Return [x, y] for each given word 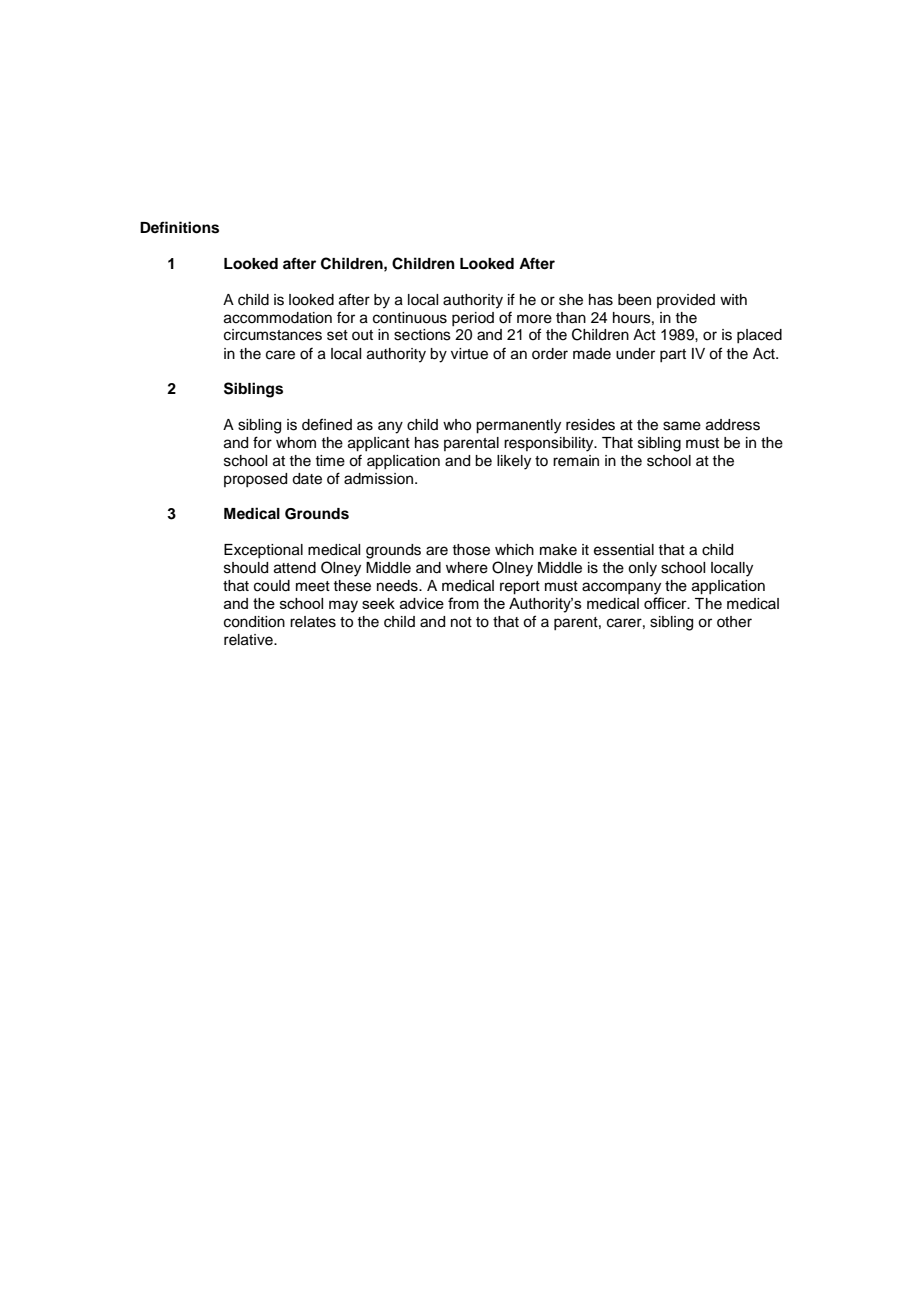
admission [380, 479]
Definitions [179, 227]
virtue [469, 354]
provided [686, 301]
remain [576, 461]
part [673, 355]
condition [254, 622]
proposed [255, 480]
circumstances [273, 335]
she [571, 300]
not [461, 622]
